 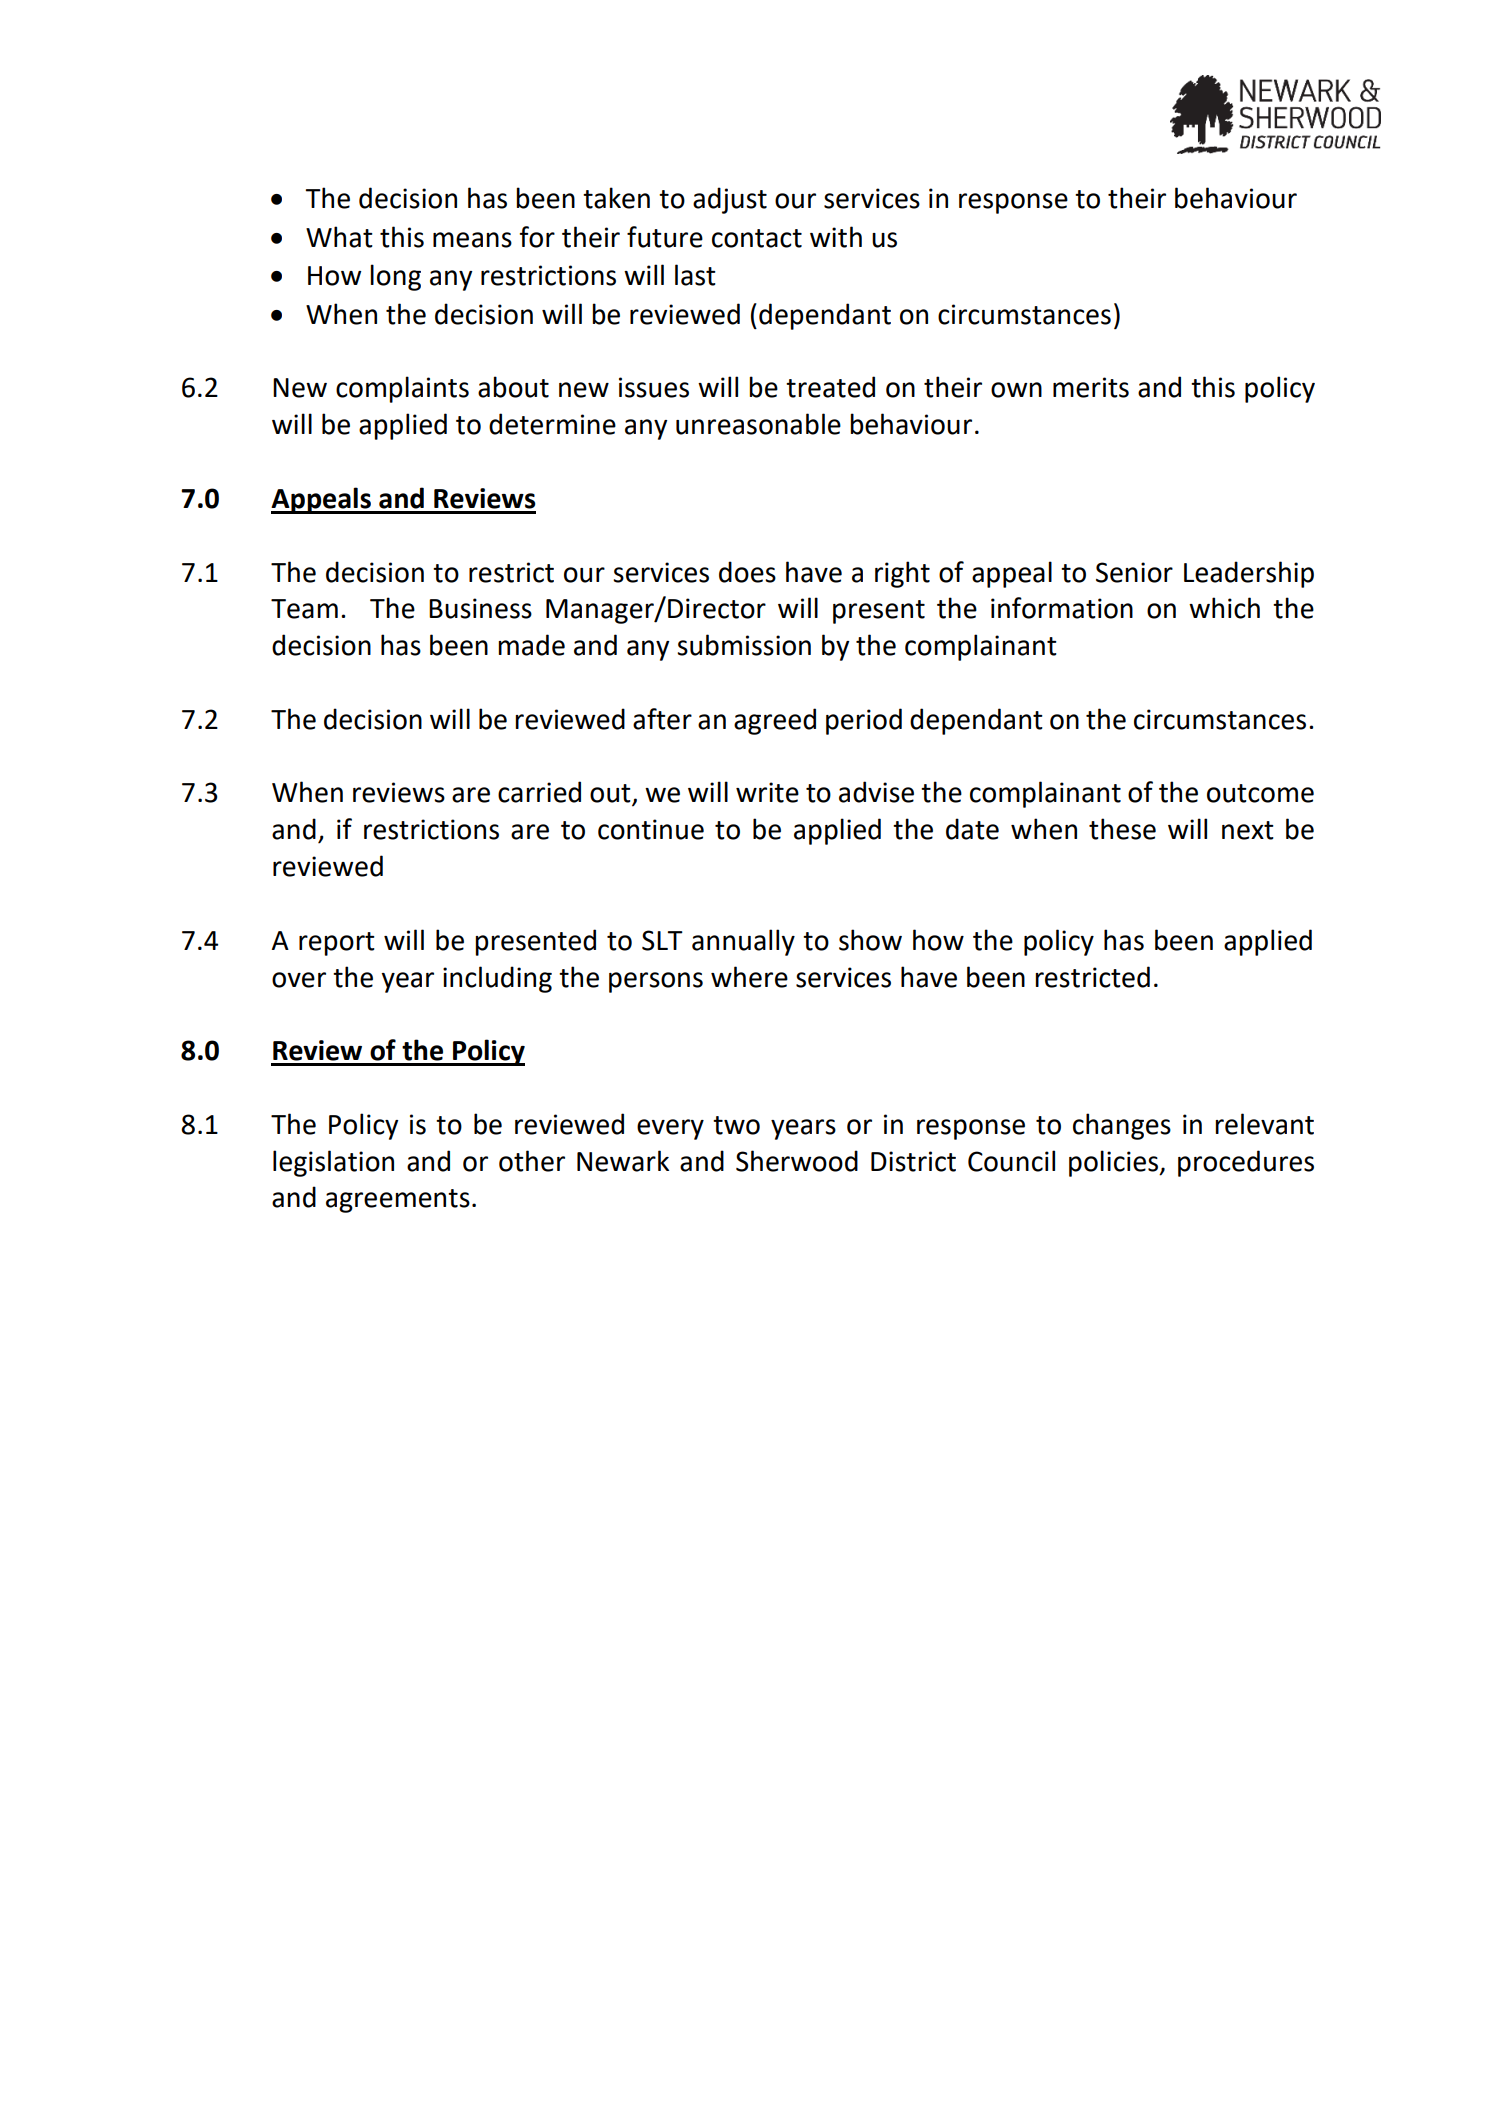 What do you see at coordinates (1091, 387) in the screenshot?
I see `merits` at bounding box center [1091, 387].
